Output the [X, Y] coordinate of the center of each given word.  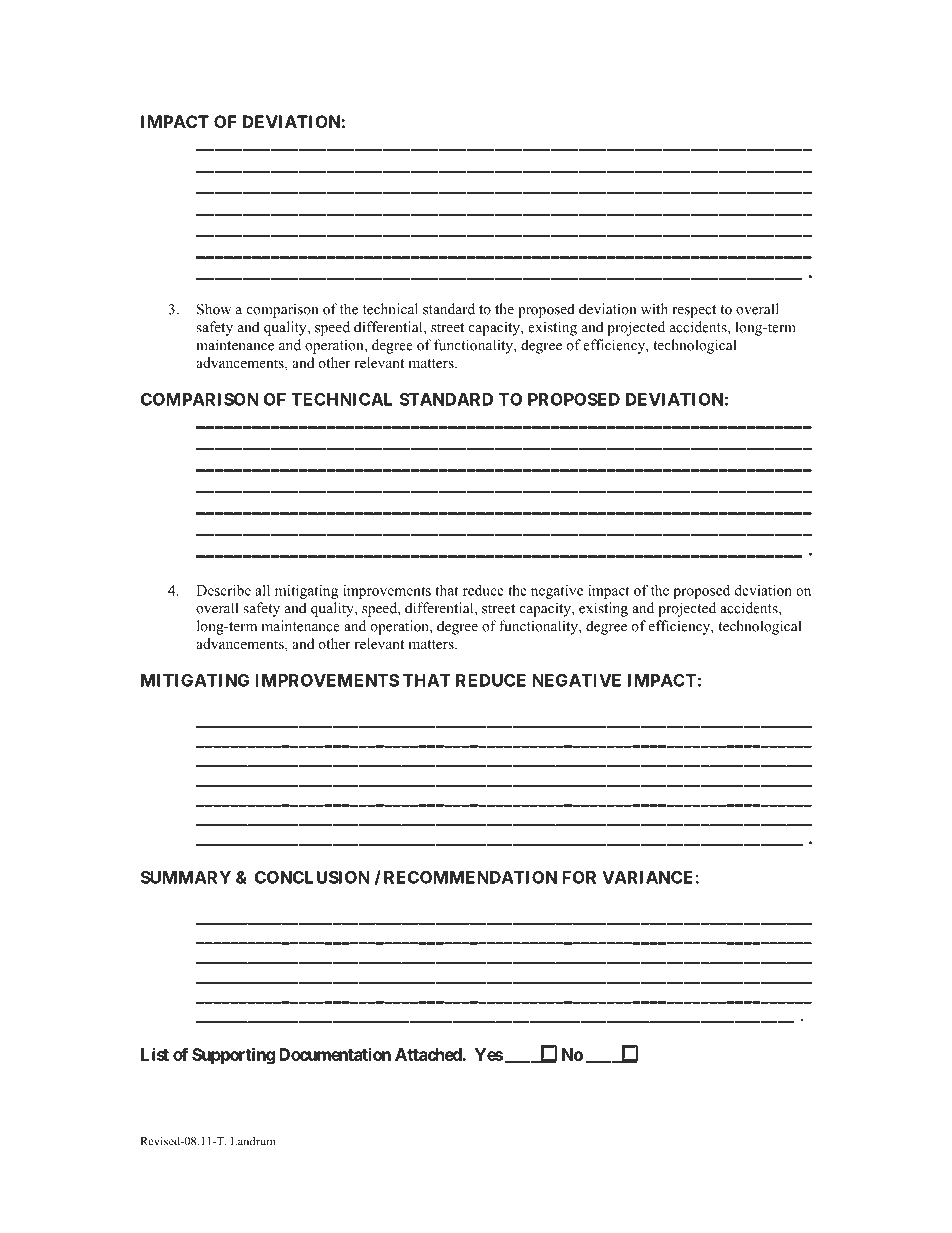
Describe [223, 590]
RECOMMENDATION [470, 877]
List [155, 1054]
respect [694, 311]
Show [214, 309]
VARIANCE [649, 877]
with [654, 309]
